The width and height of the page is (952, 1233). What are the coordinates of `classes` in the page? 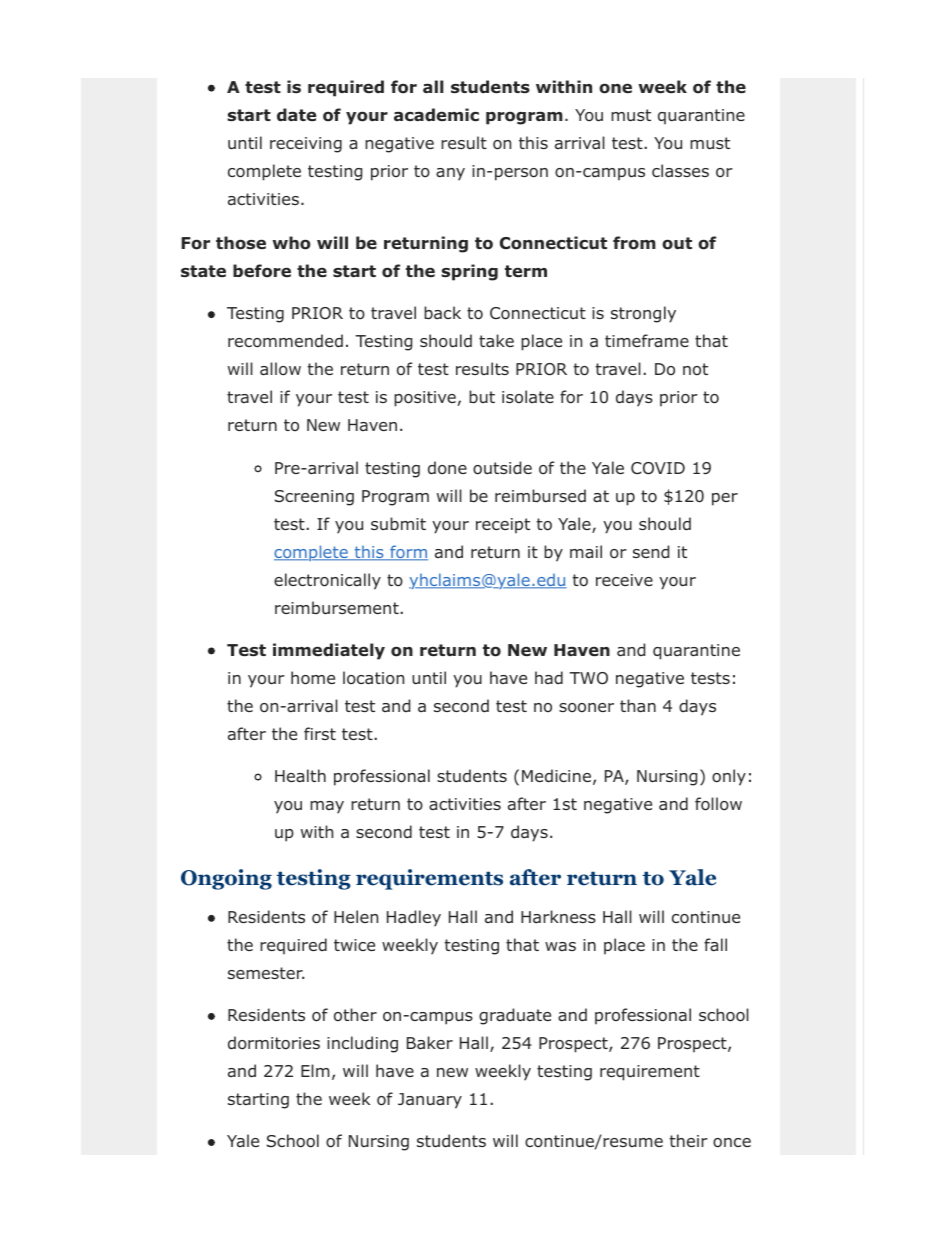 It's located at (680, 170).
